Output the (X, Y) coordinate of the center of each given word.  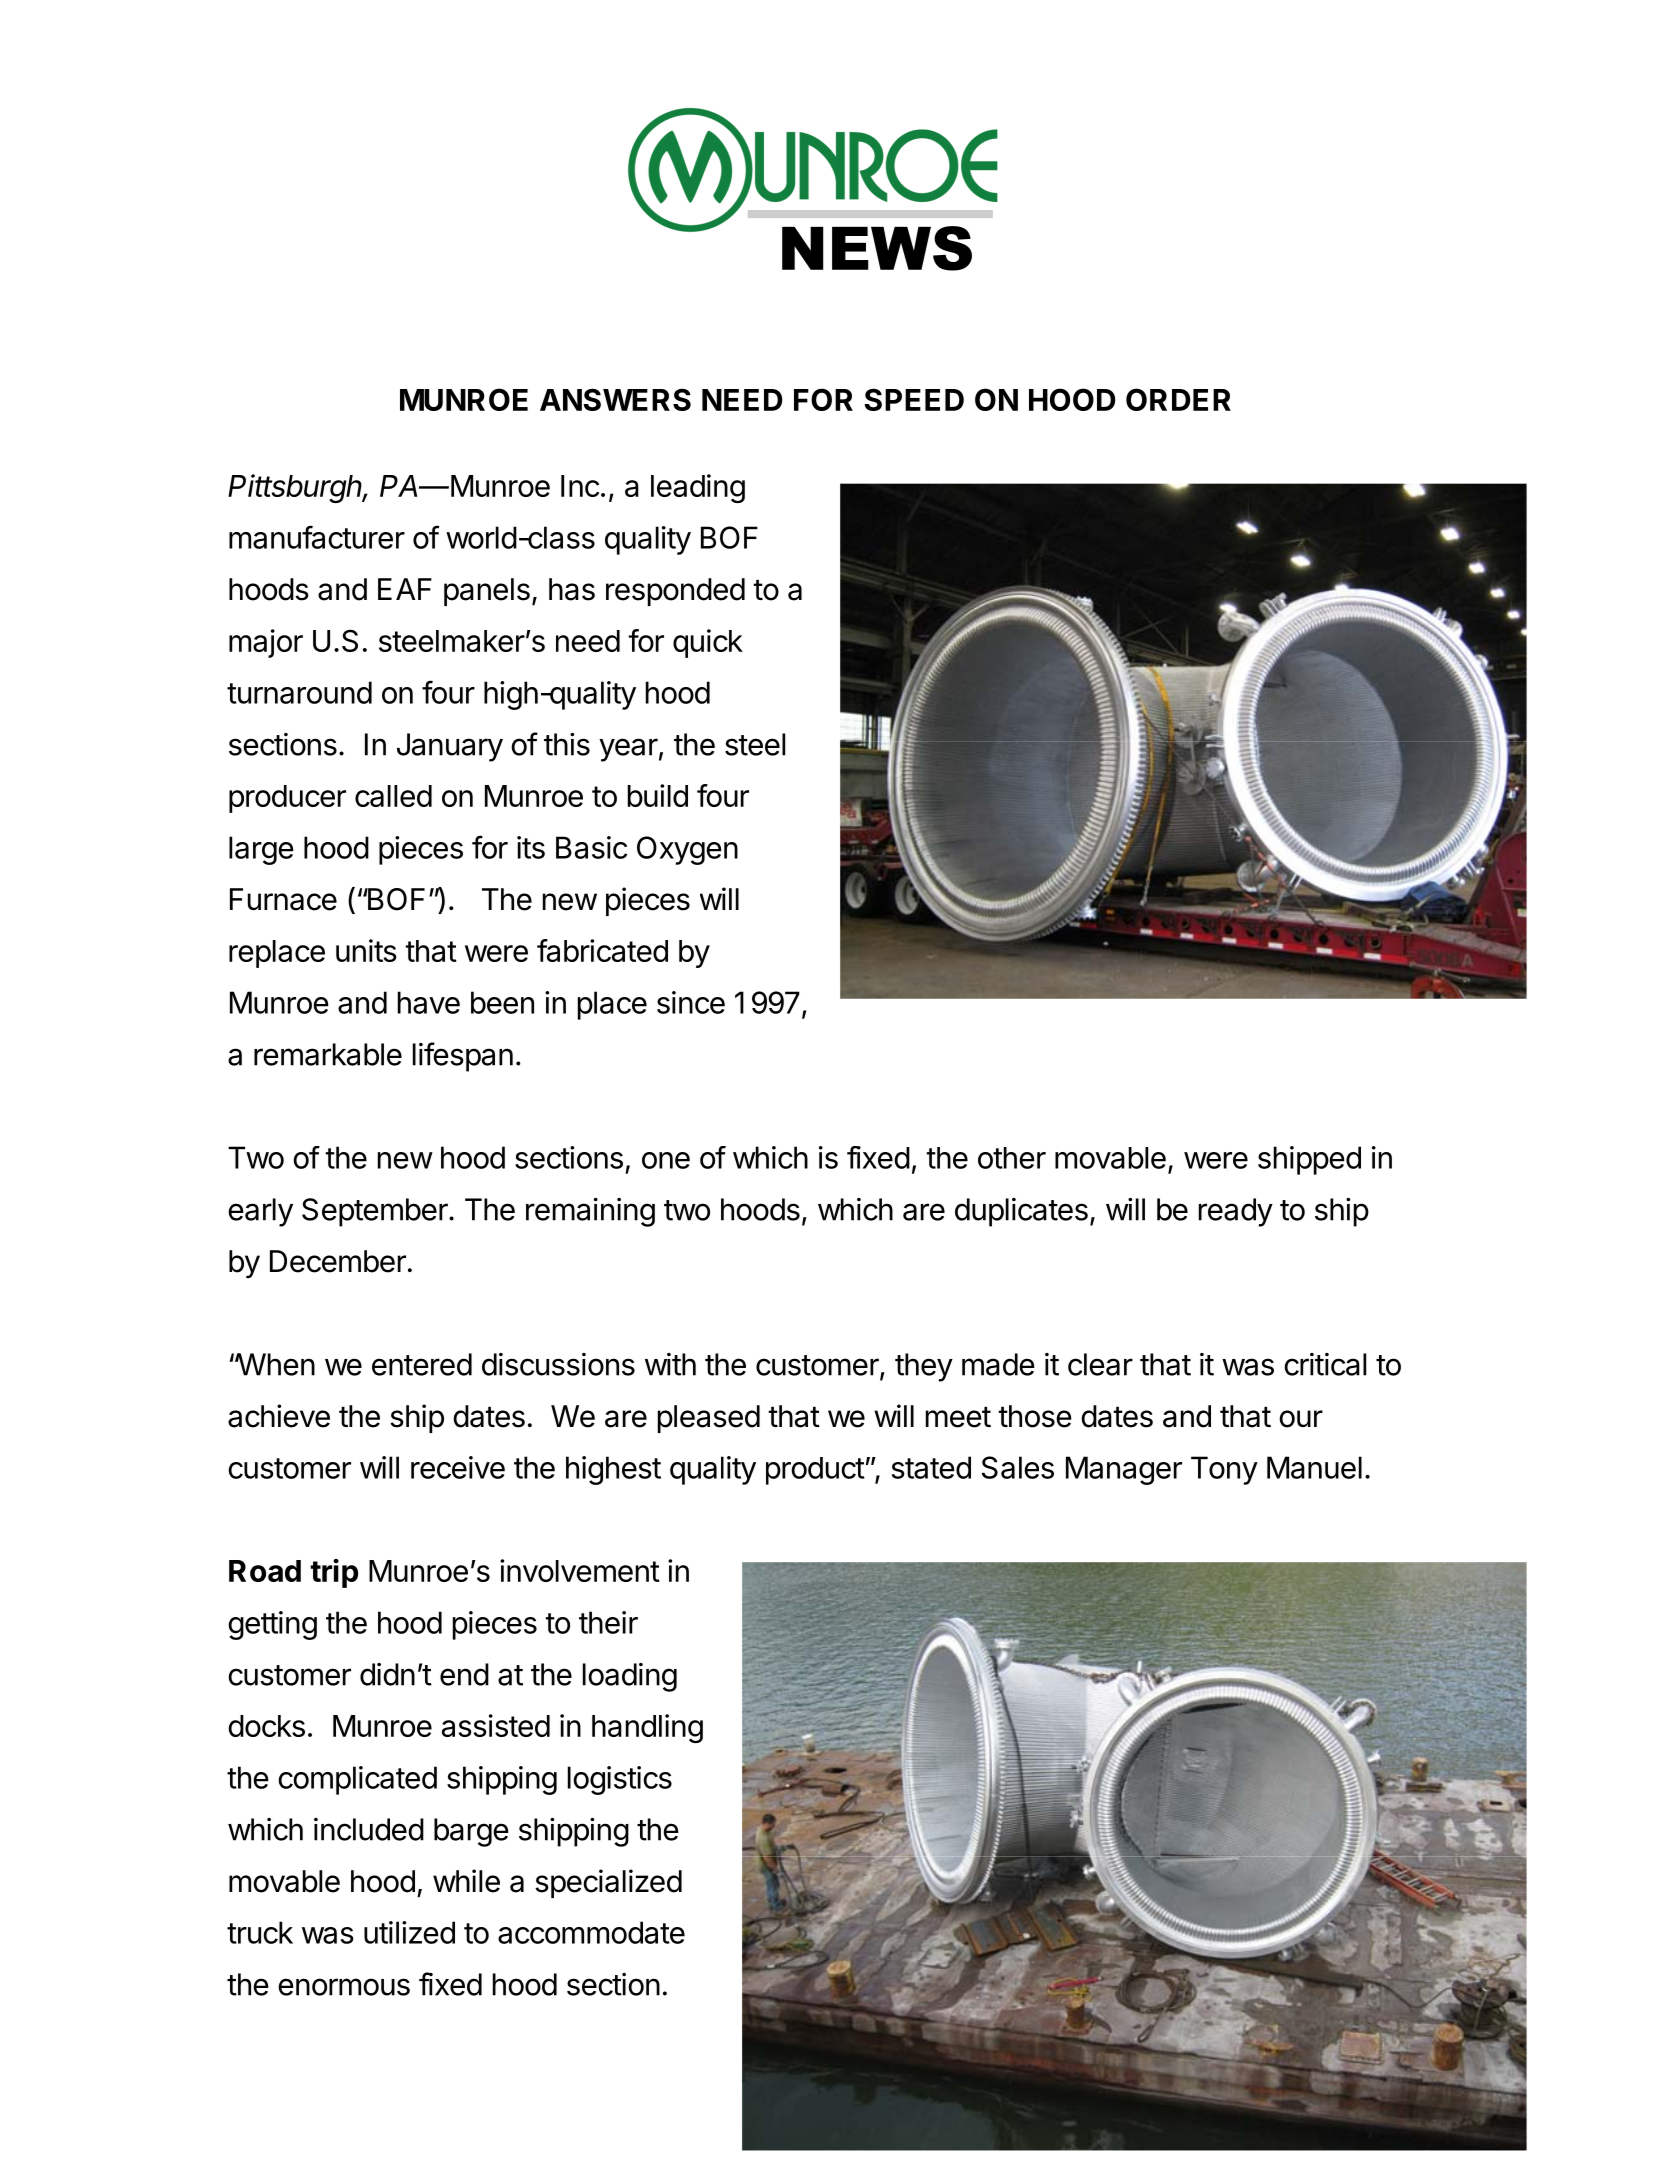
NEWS (877, 248)
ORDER (1178, 399)
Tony (1224, 1470)
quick (708, 643)
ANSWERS (615, 399)
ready (1236, 1212)
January (450, 747)
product (815, 1471)
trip (334, 1573)
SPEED (914, 399)
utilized (409, 1932)
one (666, 1160)
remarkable (328, 1054)
